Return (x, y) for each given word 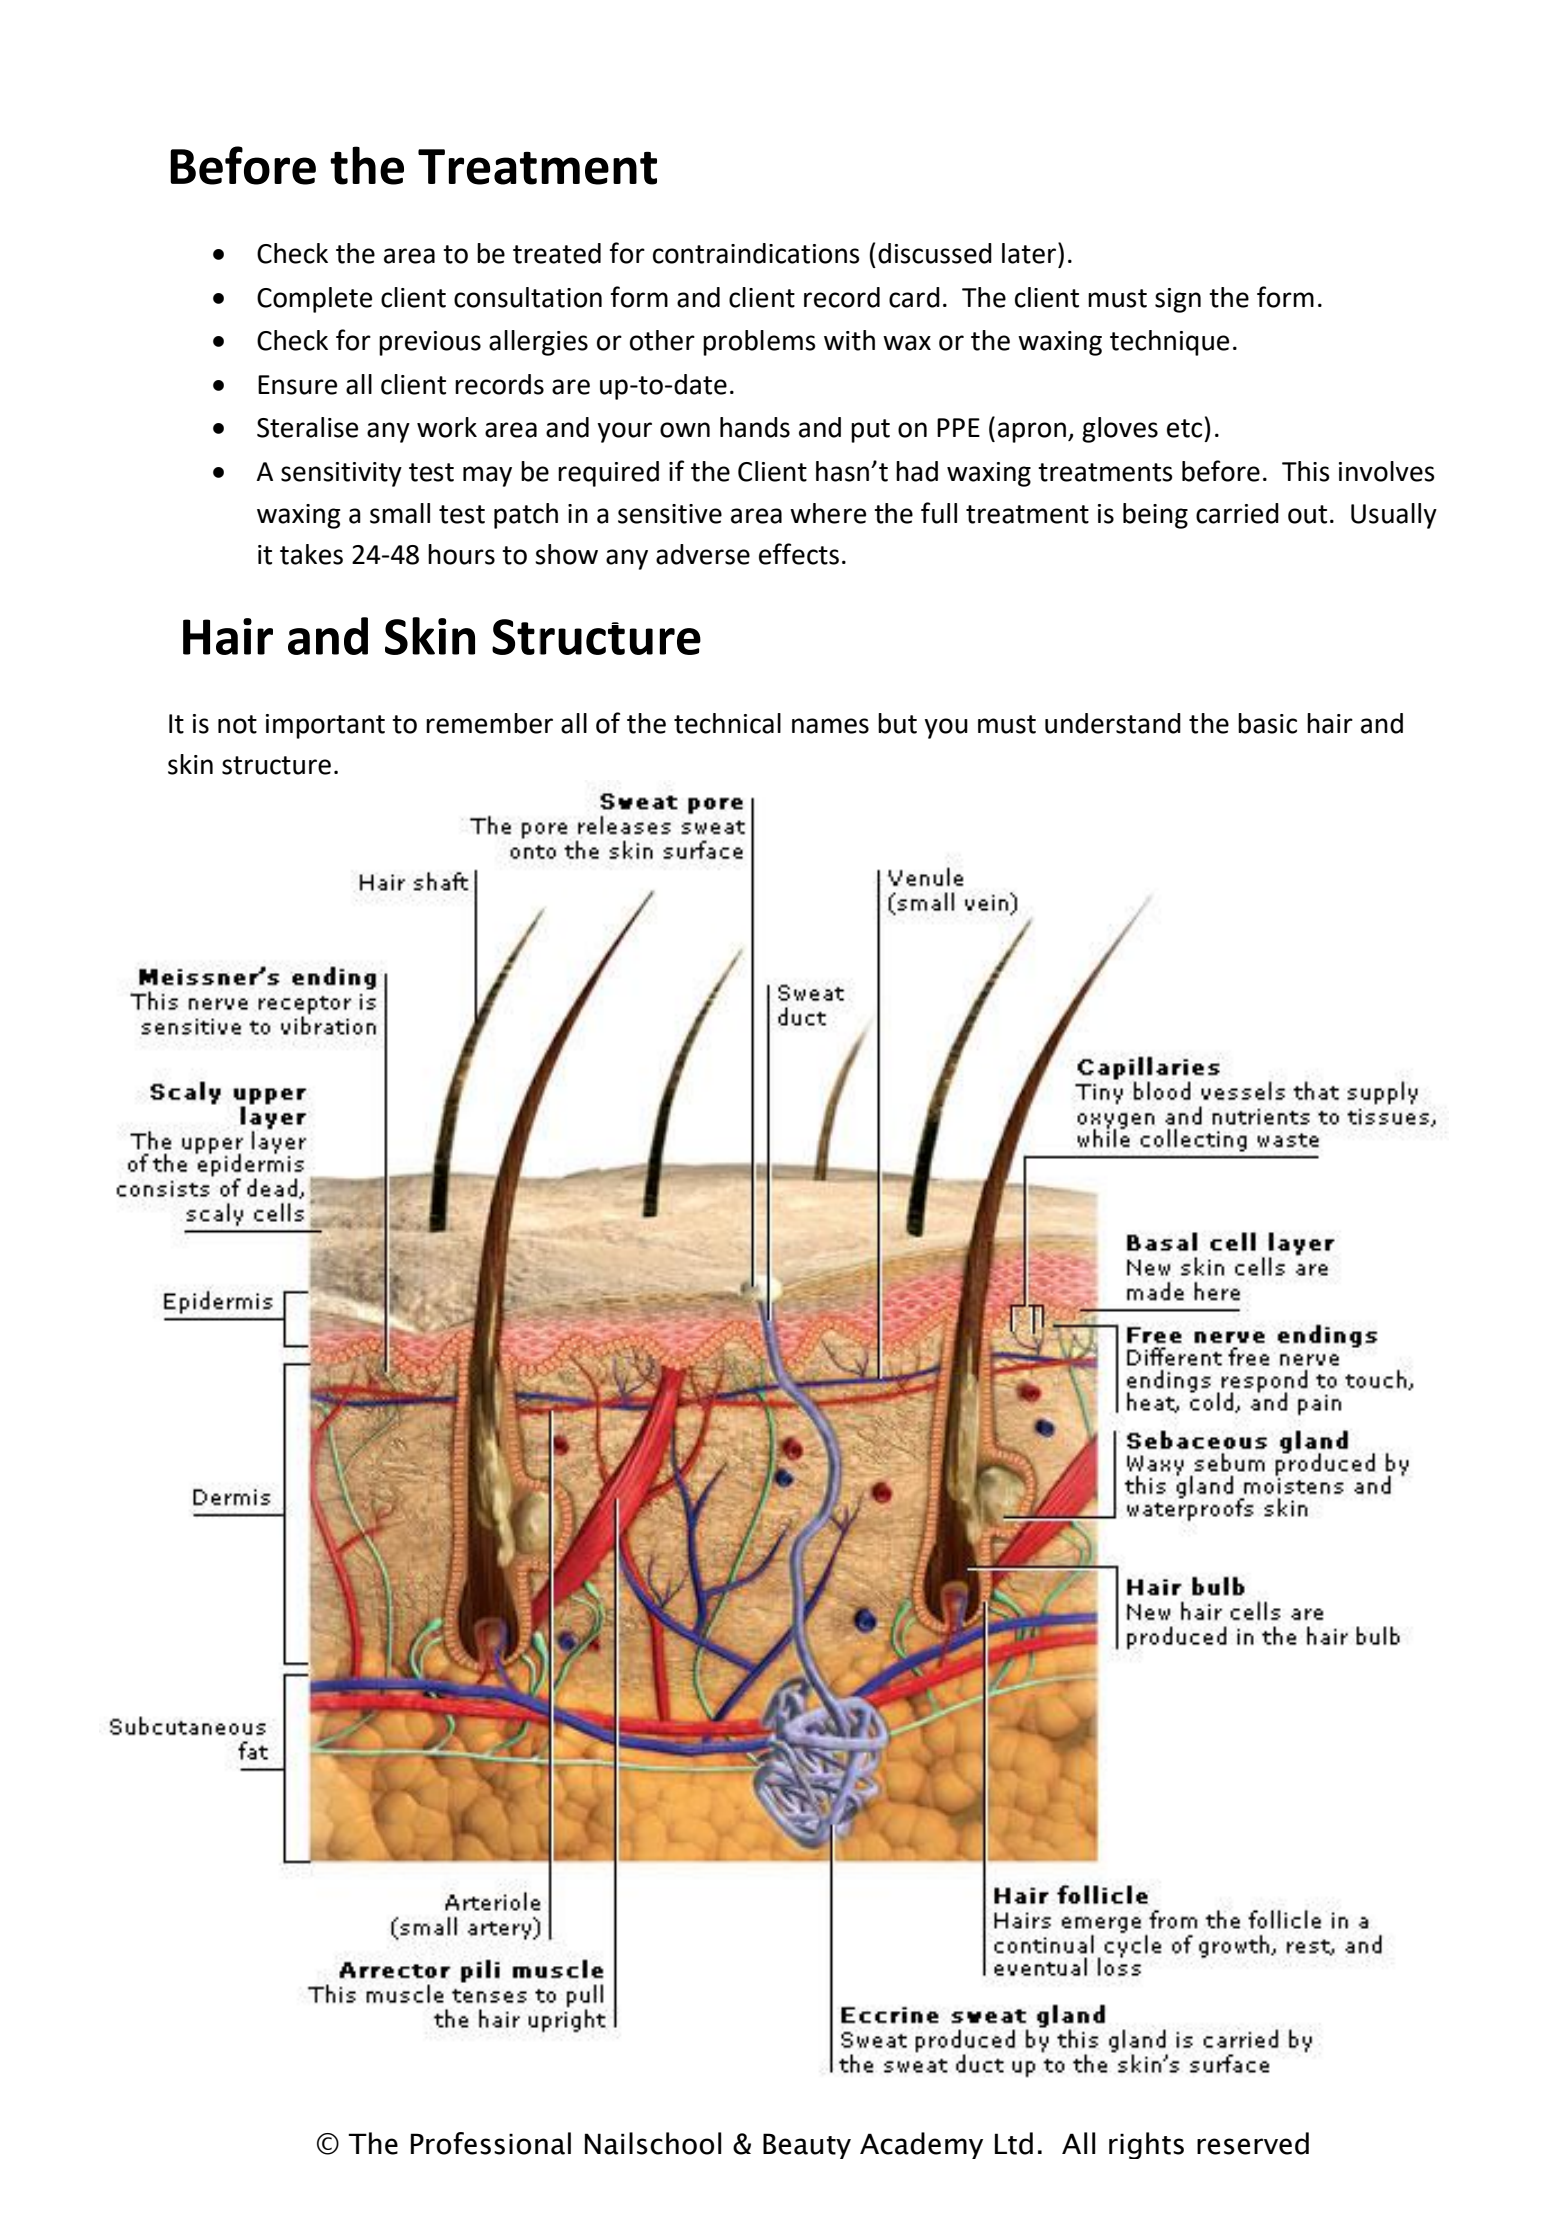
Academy (921, 2145)
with (849, 340)
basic (1267, 723)
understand (1113, 723)
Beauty (807, 2146)
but (897, 723)
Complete (314, 300)
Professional (491, 2143)
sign (1178, 300)
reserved (1253, 2143)
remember (489, 723)
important (325, 726)
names (830, 726)
